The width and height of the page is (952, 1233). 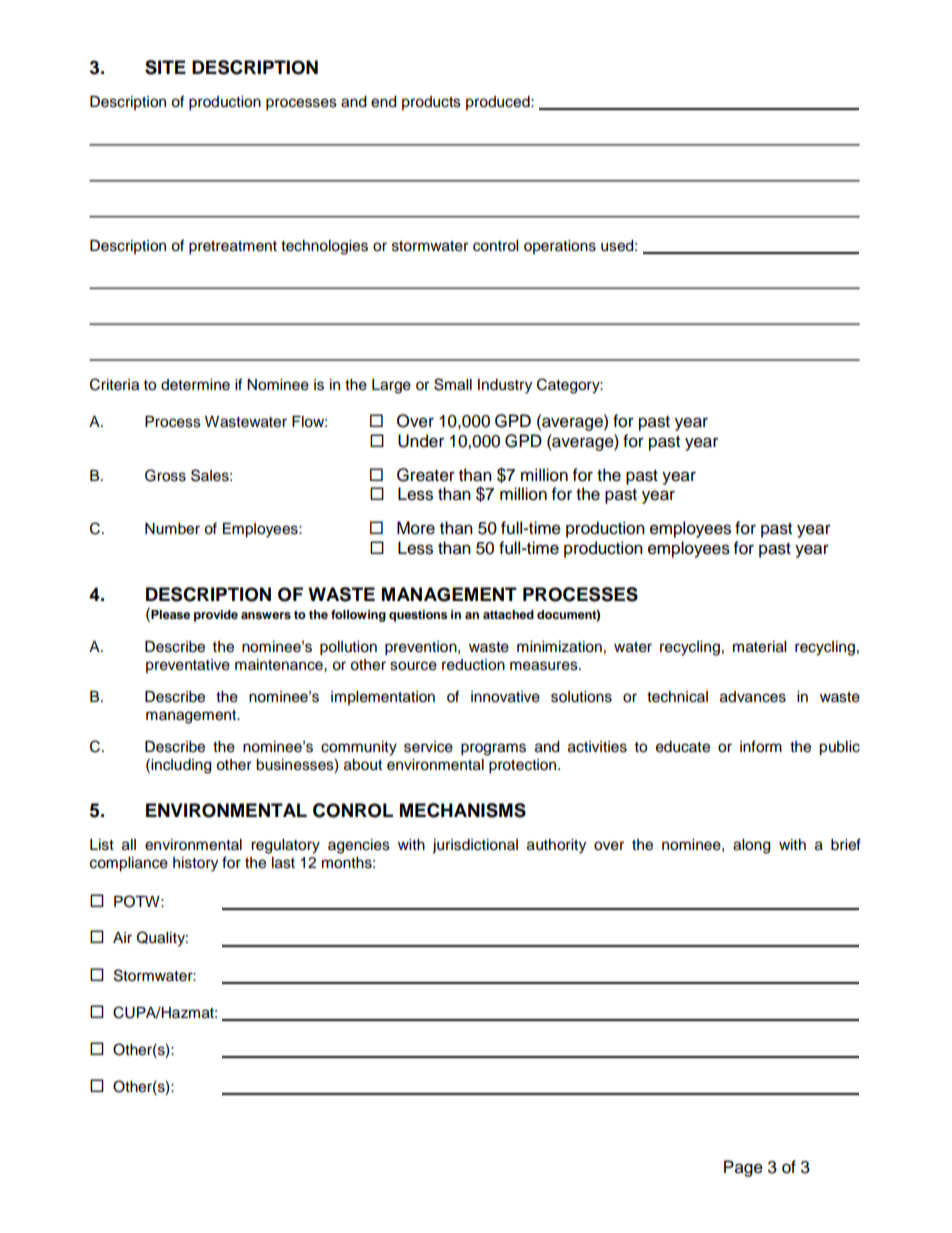 What do you see at coordinates (560, 247) in the page?
I see `operations` at bounding box center [560, 247].
